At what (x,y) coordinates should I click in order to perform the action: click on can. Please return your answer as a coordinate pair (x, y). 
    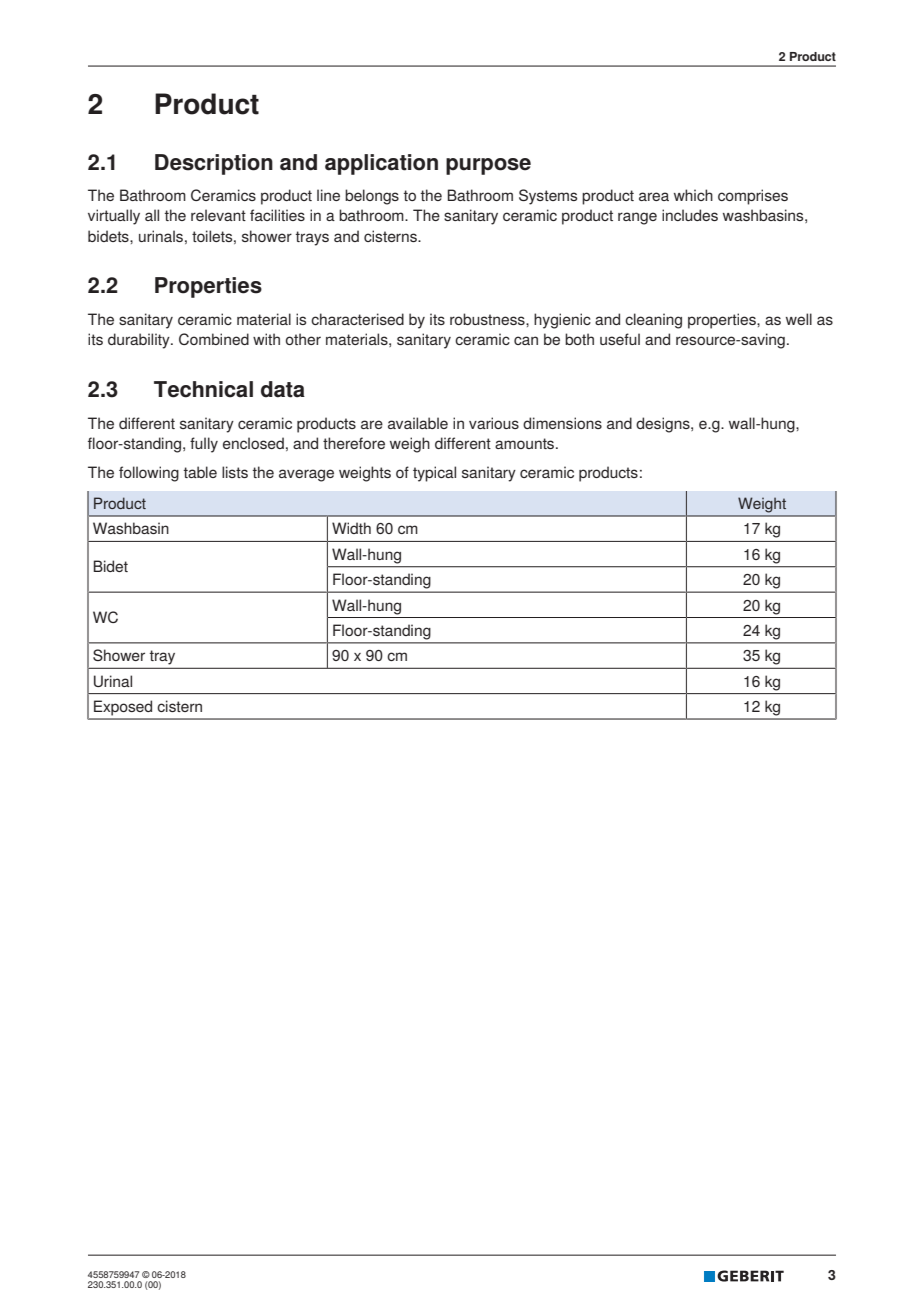
    Looking at the image, I should click on (526, 340).
